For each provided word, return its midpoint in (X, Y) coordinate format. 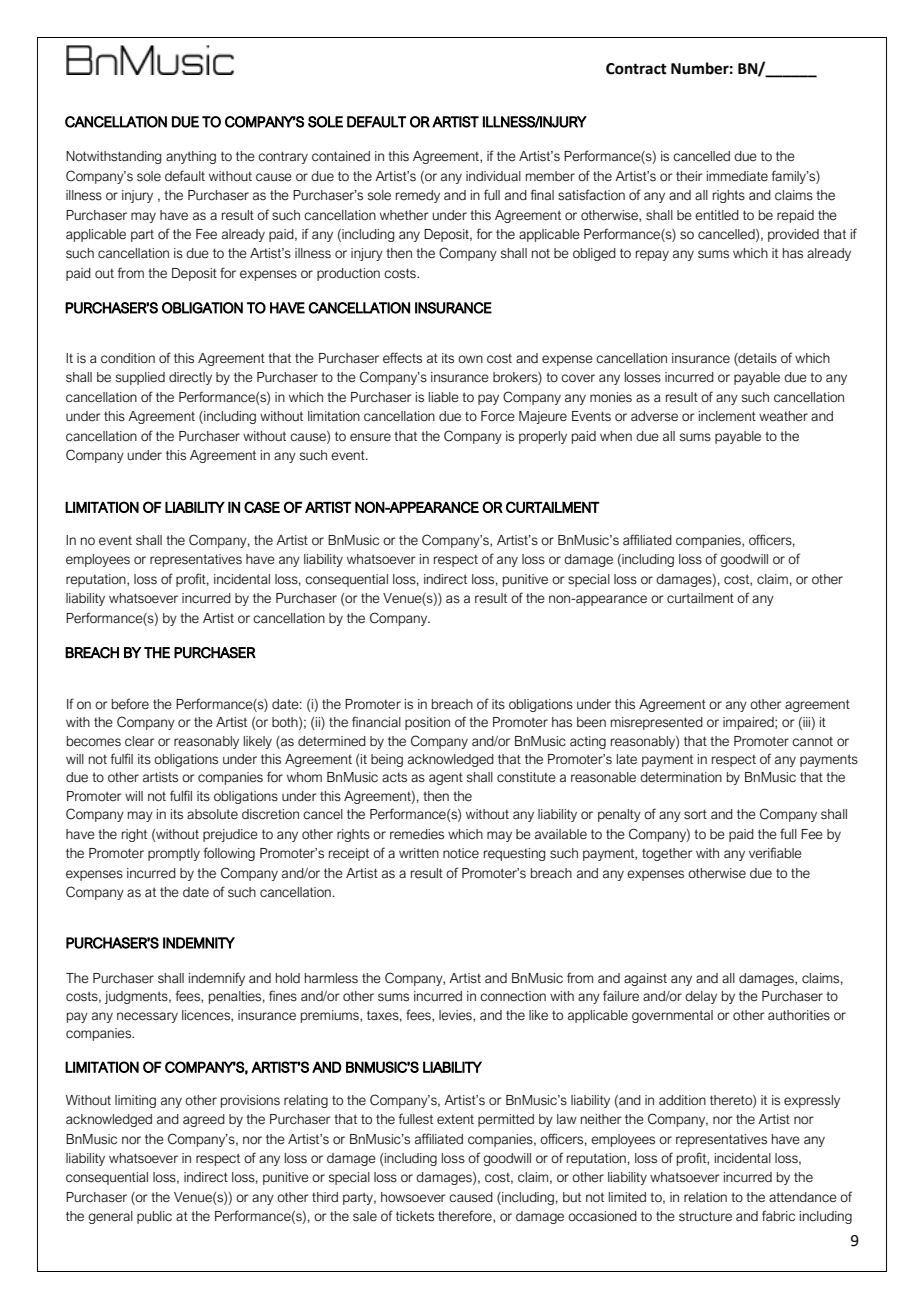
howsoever (413, 1197)
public (154, 1217)
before (130, 704)
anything (191, 157)
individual (493, 176)
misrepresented (657, 723)
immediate (737, 176)
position (427, 723)
